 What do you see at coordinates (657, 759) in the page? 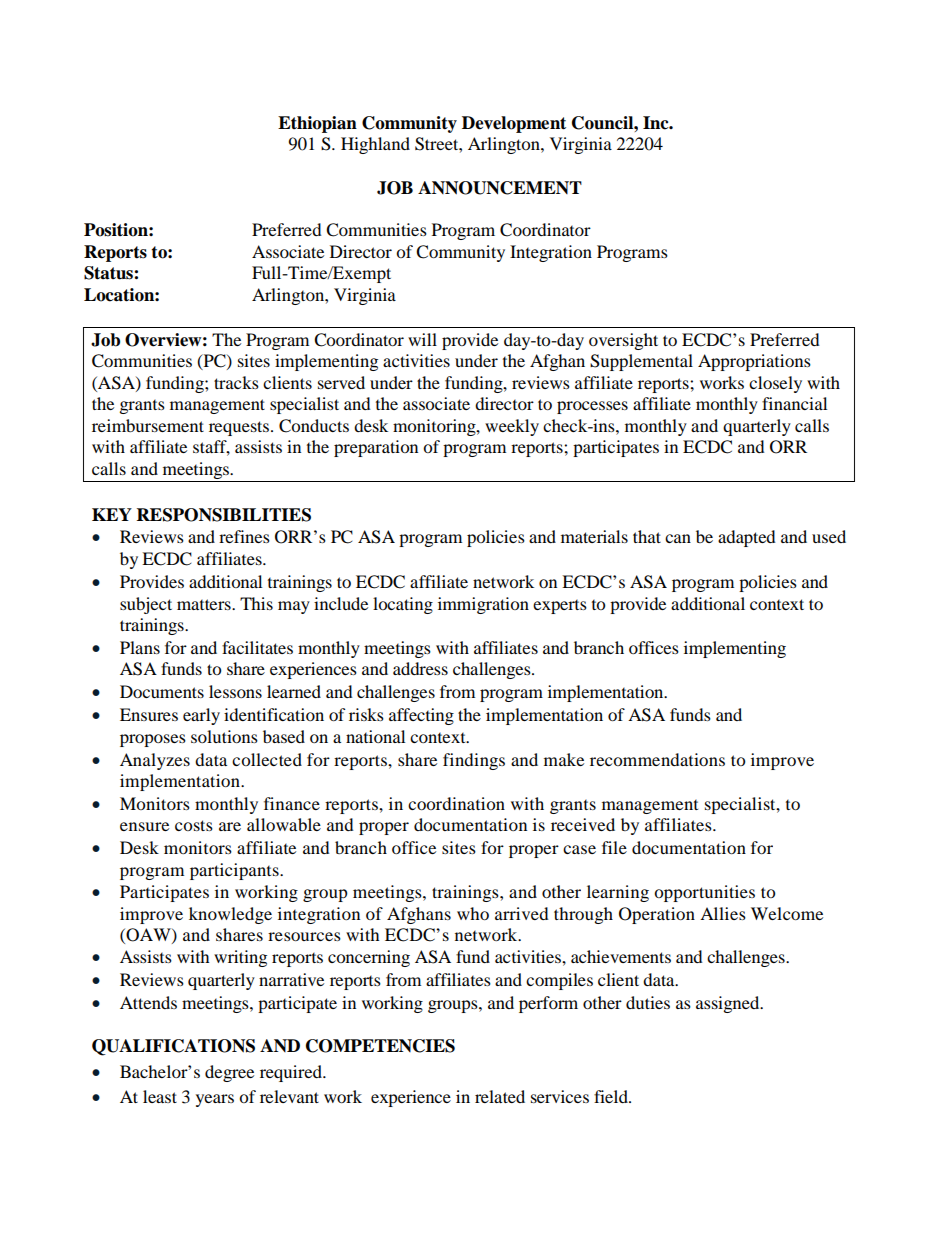
I see `recommendations` at bounding box center [657, 759].
